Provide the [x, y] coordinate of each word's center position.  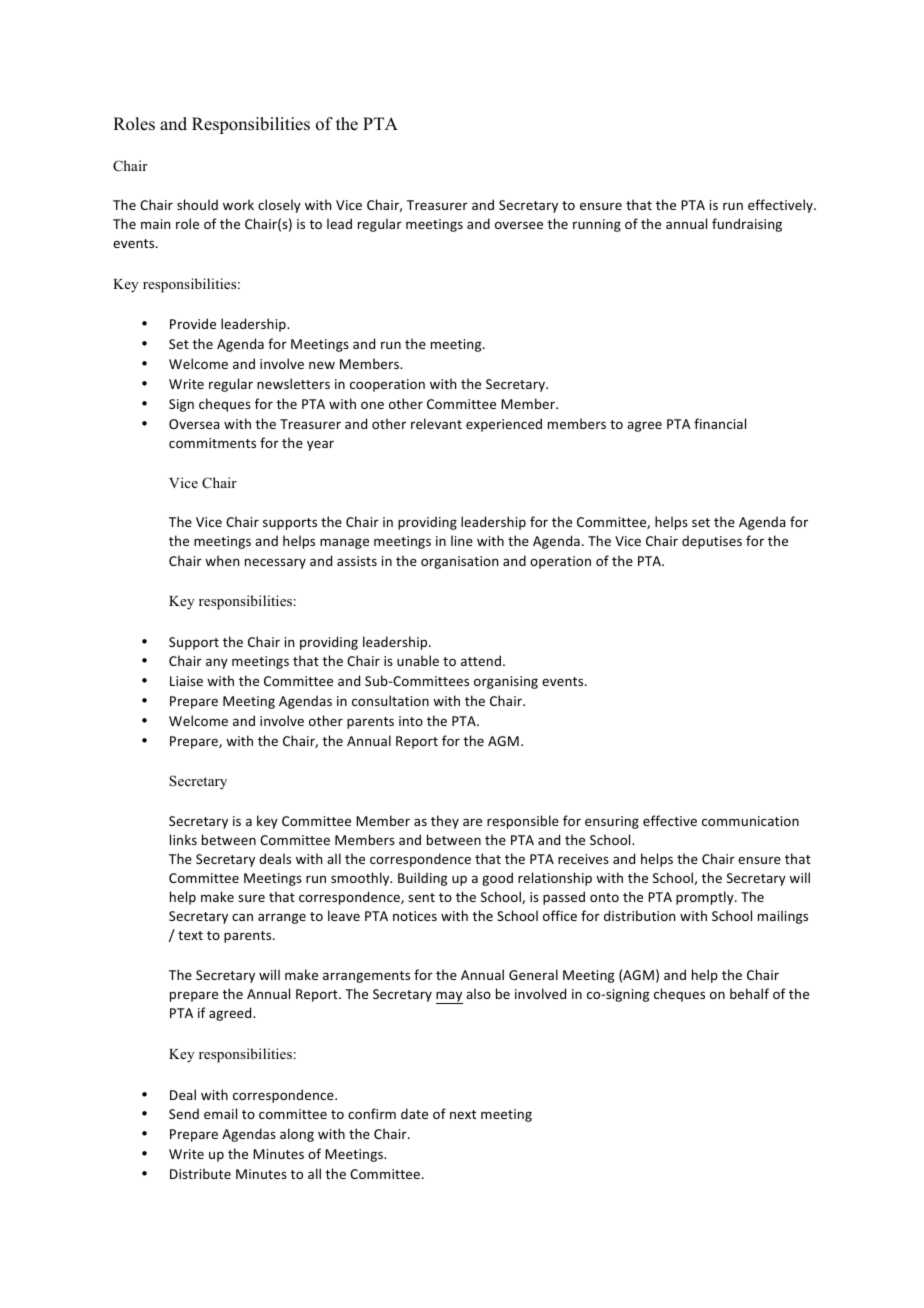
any [217, 663]
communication [750, 821]
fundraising [747, 225]
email [220, 1113]
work [238, 204]
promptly [706, 898]
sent [421, 897]
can [242, 917]
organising [506, 682]
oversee [519, 225]
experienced [504, 425]
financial [720, 423]
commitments [212, 443]
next [463, 1114]
